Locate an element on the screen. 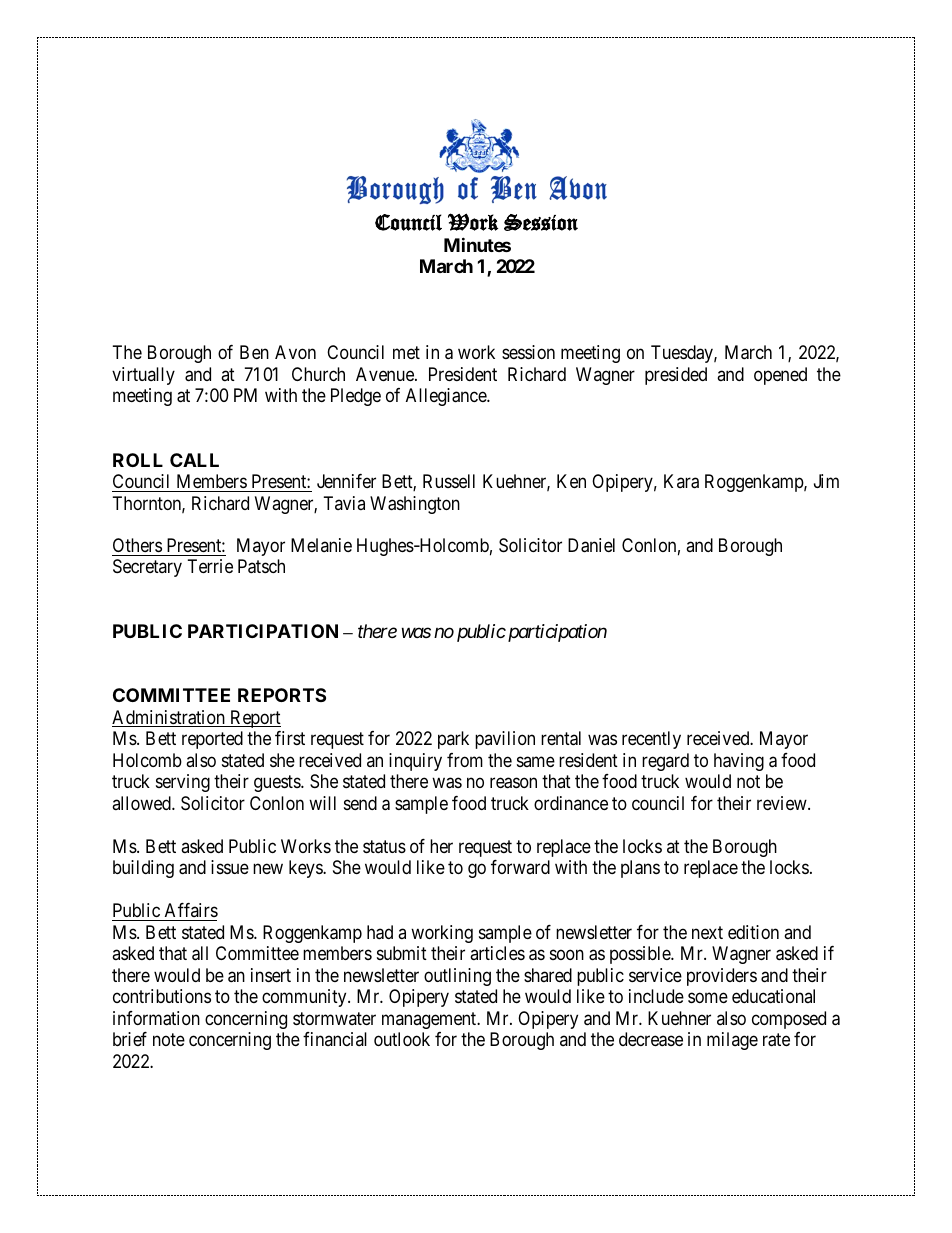 This screenshot has width=952, height=1233. management is located at coordinates (430, 1020).
